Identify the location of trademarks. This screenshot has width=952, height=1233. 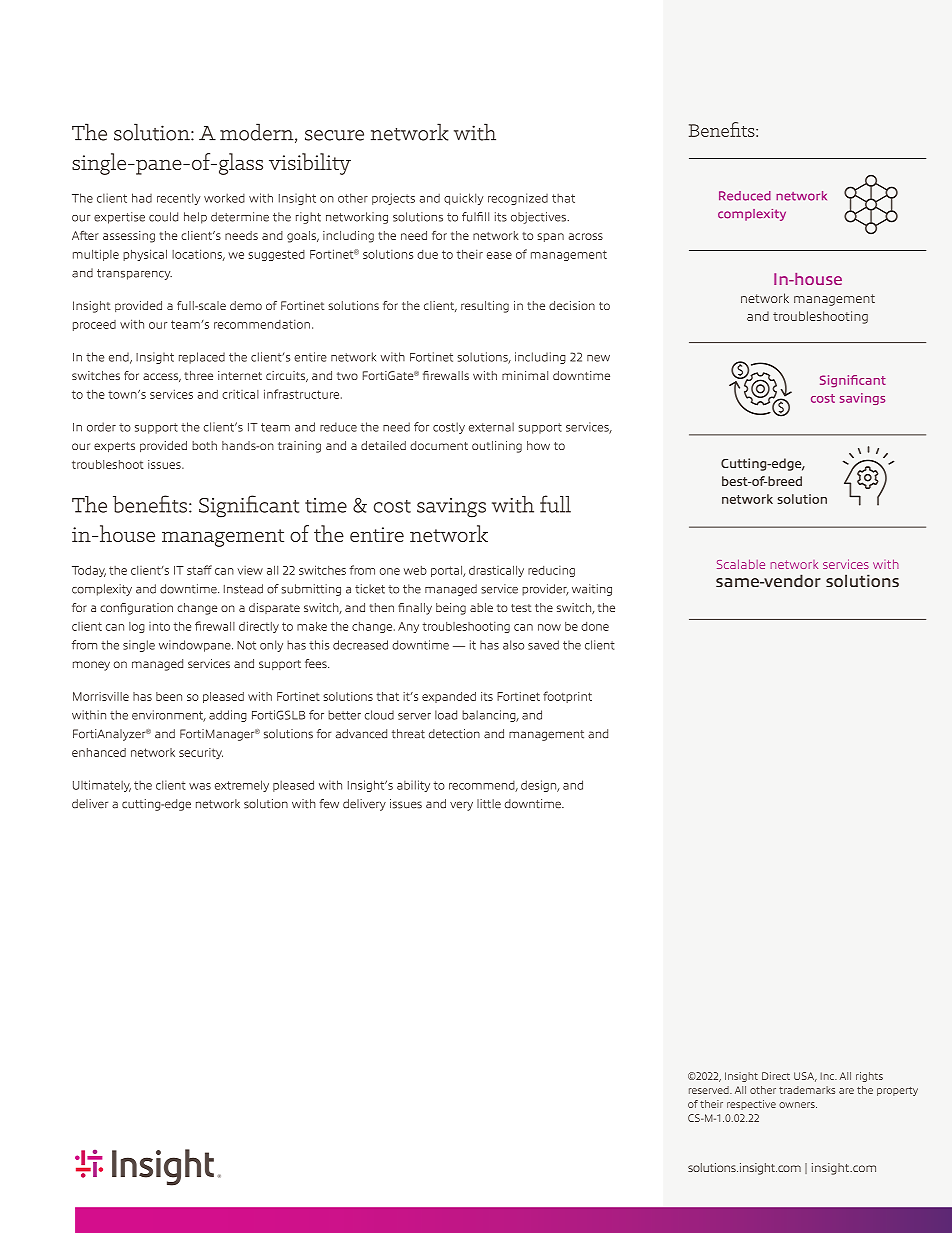
(807, 1090).
